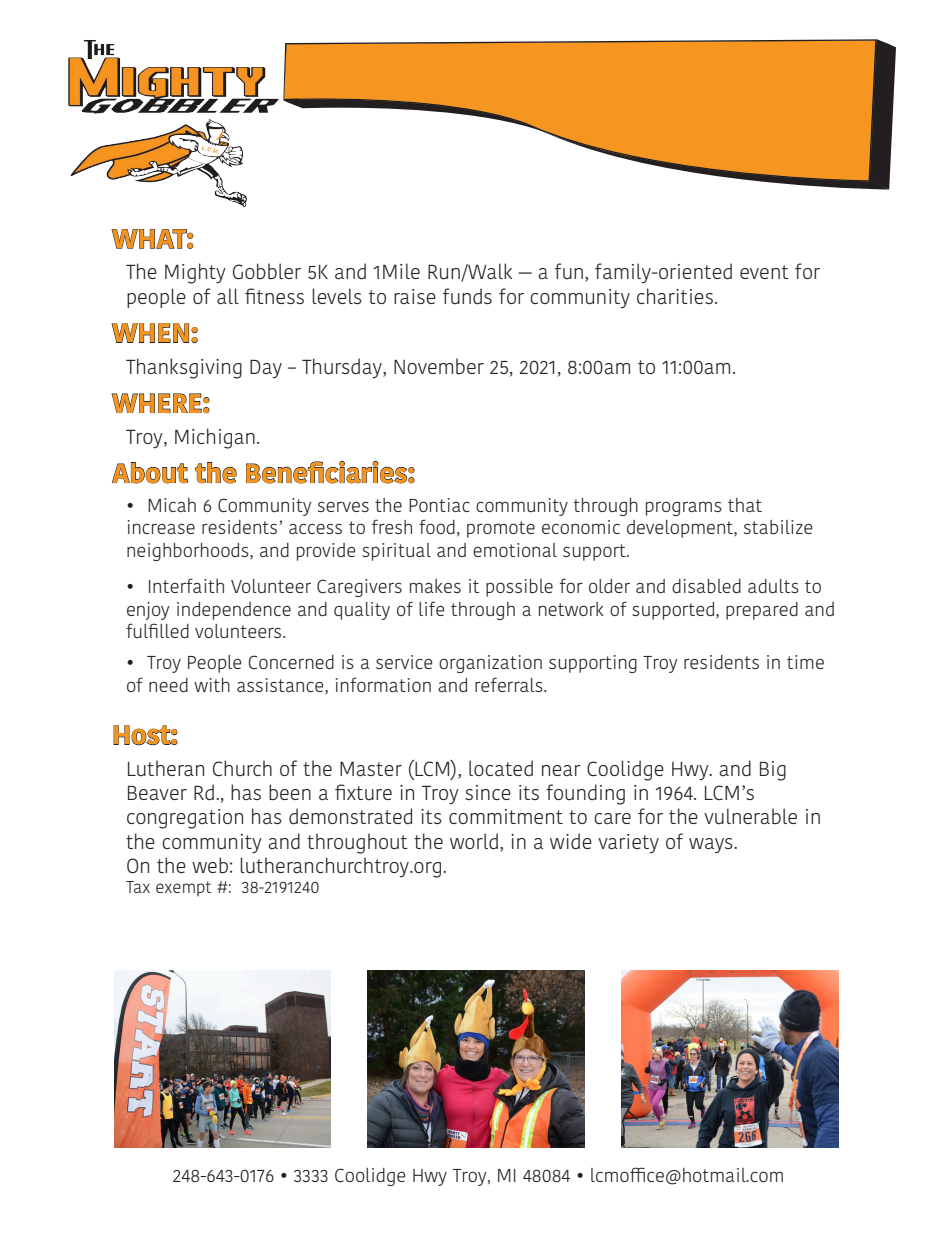 This screenshot has height=1233, width=952. Describe the element at coordinates (675, 296) in the screenshot. I see `charities` at that location.
